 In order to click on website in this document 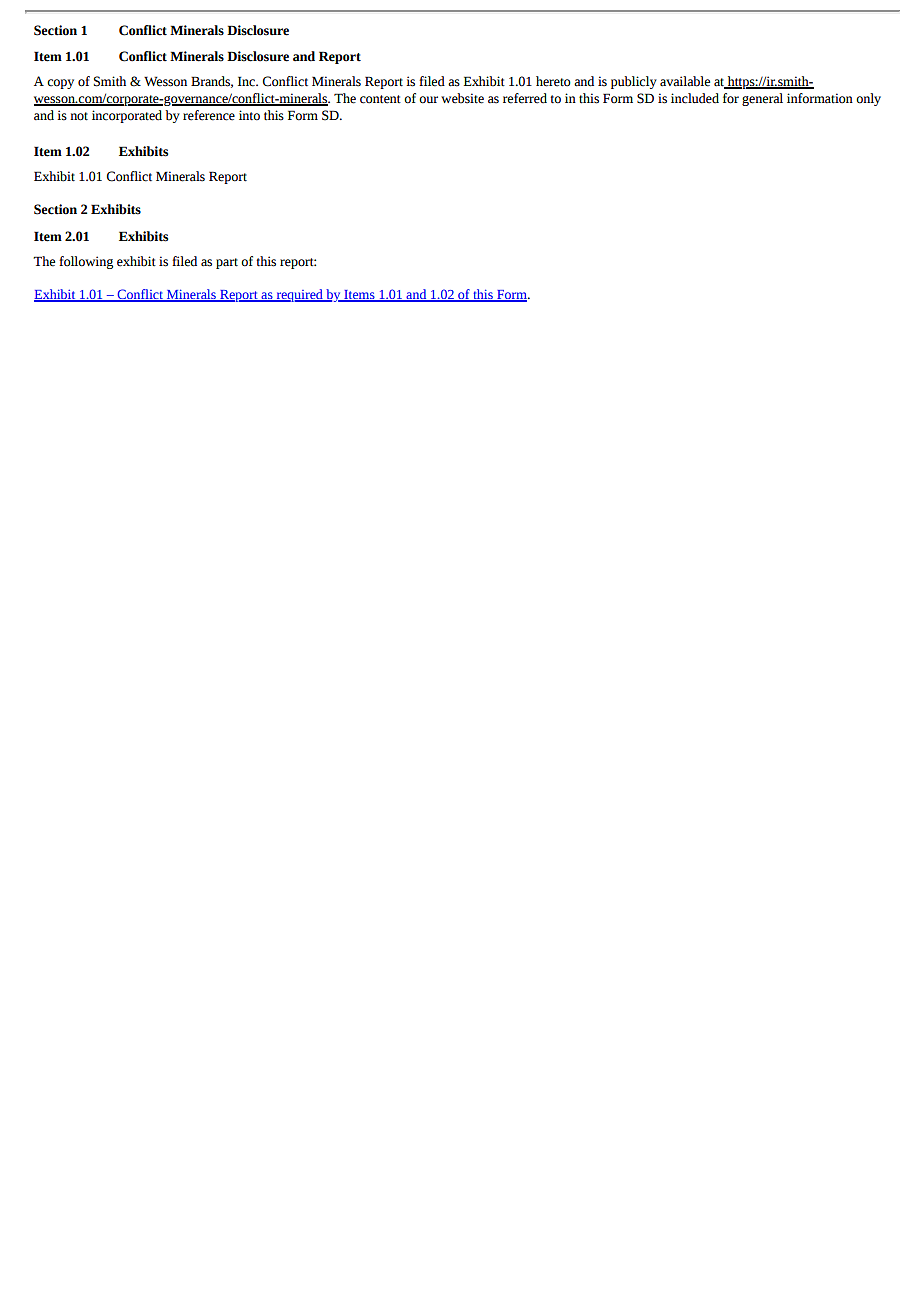, I will do `click(462, 98)`.
